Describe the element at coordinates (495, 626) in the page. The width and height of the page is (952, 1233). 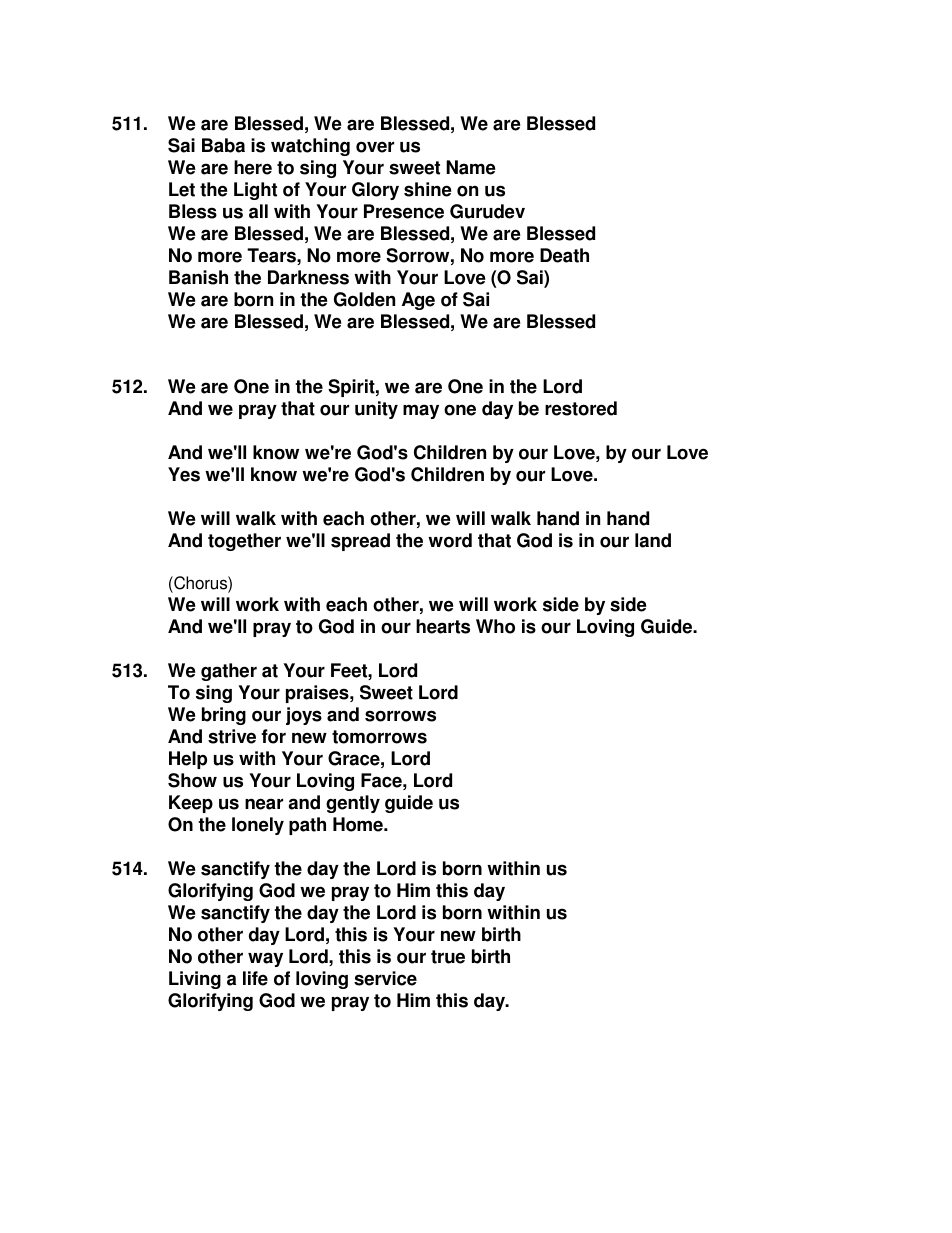
I see `Who` at that location.
